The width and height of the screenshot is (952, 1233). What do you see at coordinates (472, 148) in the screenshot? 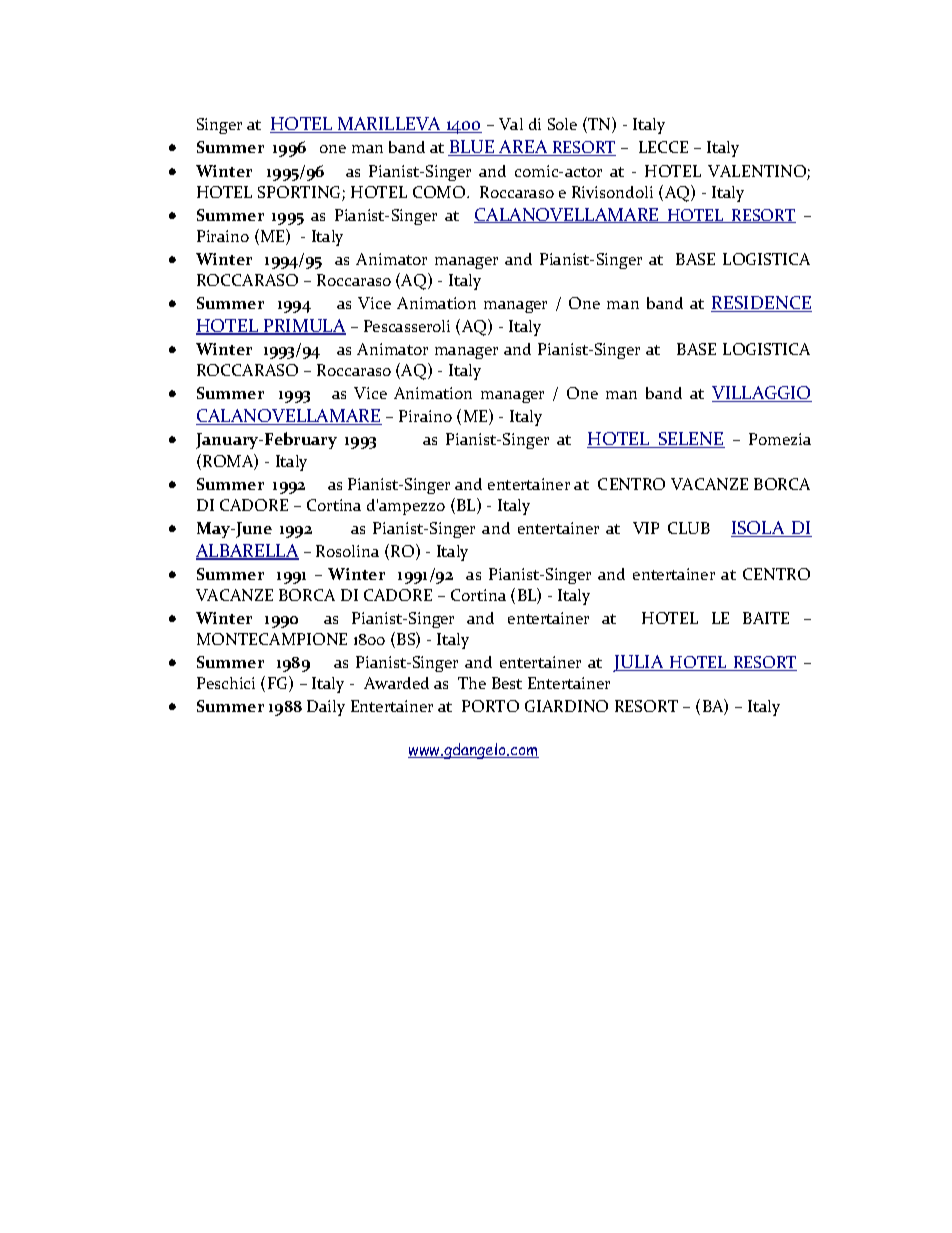
I see `BLUE` at bounding box center [472, 148].
